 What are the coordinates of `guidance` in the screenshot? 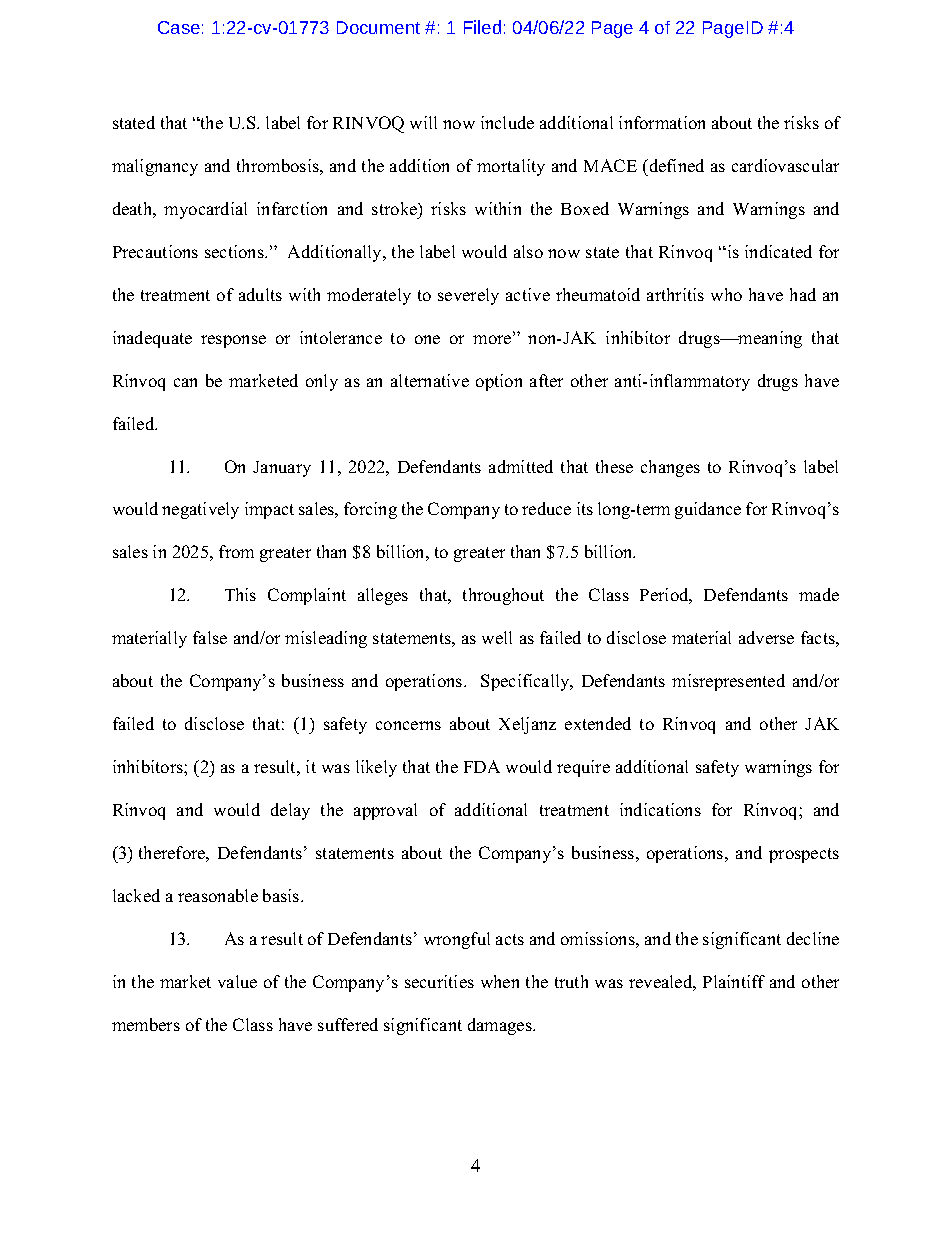 It's located at (708, 510).
